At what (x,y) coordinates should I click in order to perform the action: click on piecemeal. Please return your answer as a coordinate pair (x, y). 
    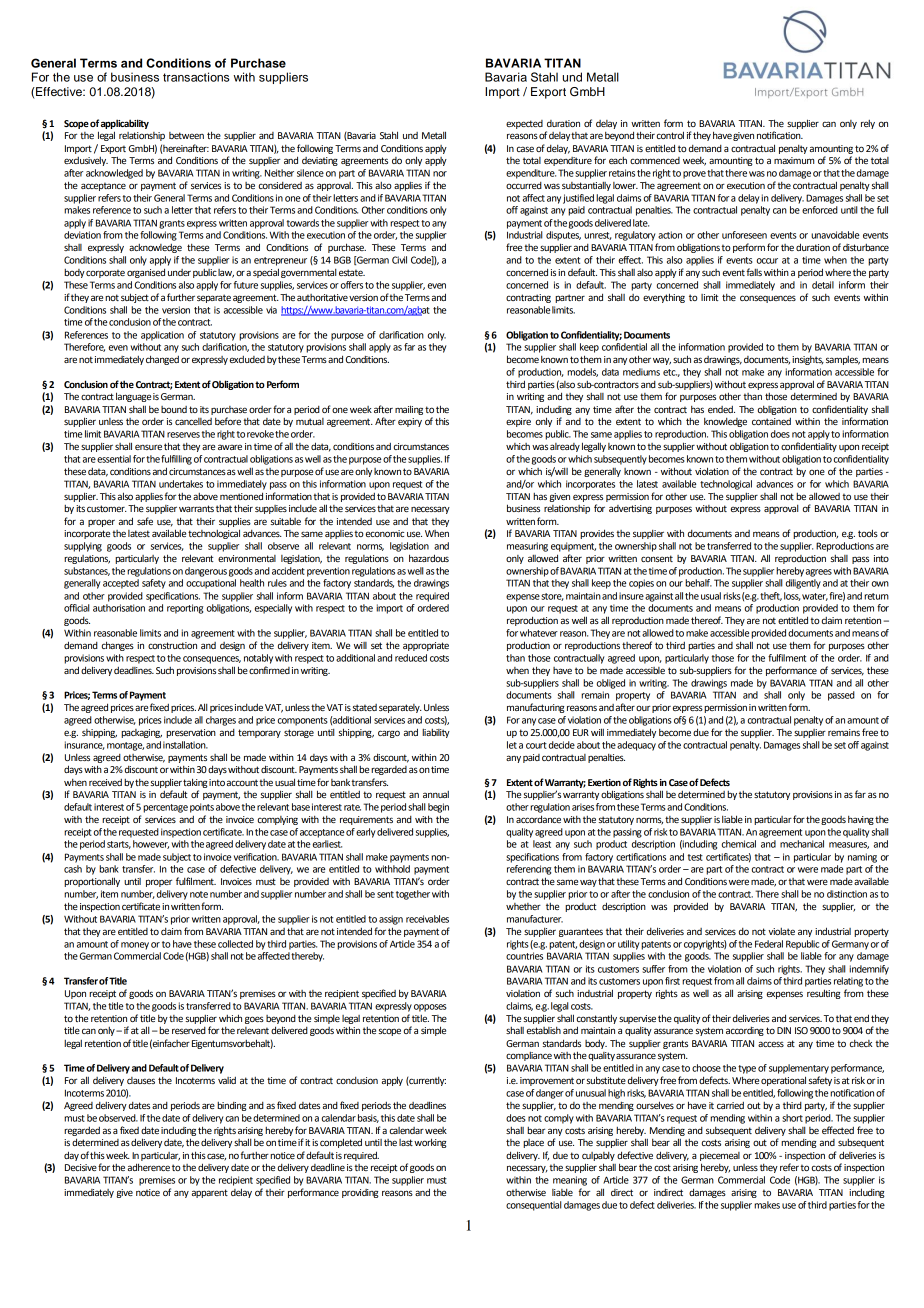
    Looking at the image, I should click on (720, 1156).
